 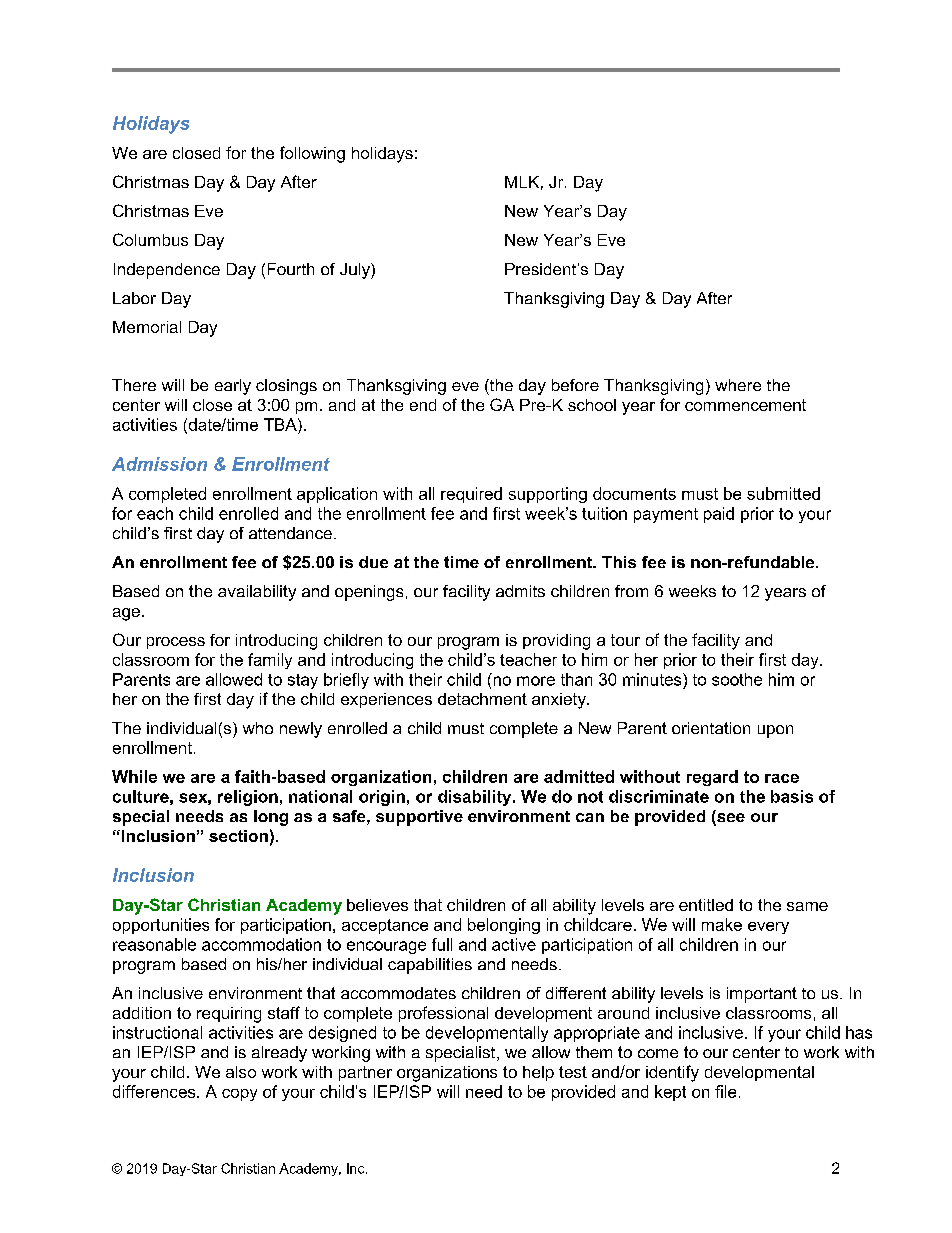 I want to click on also, so click(x=241, y=1072).
